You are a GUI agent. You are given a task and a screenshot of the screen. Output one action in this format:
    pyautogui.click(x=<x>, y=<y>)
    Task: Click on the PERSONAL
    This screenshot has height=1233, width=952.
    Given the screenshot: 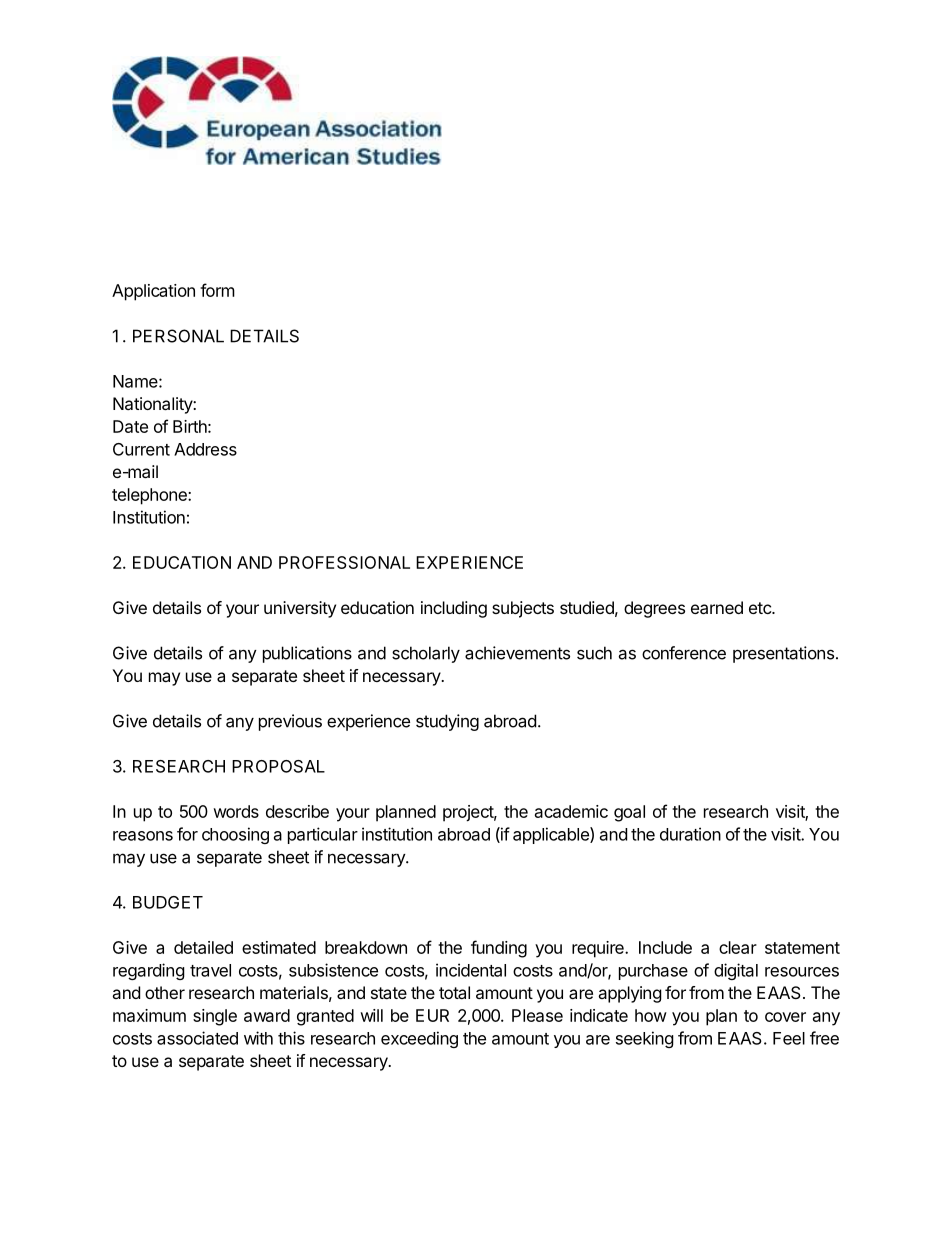 What is the action you would take?
    pyautogui.click(x=178, y=336)
